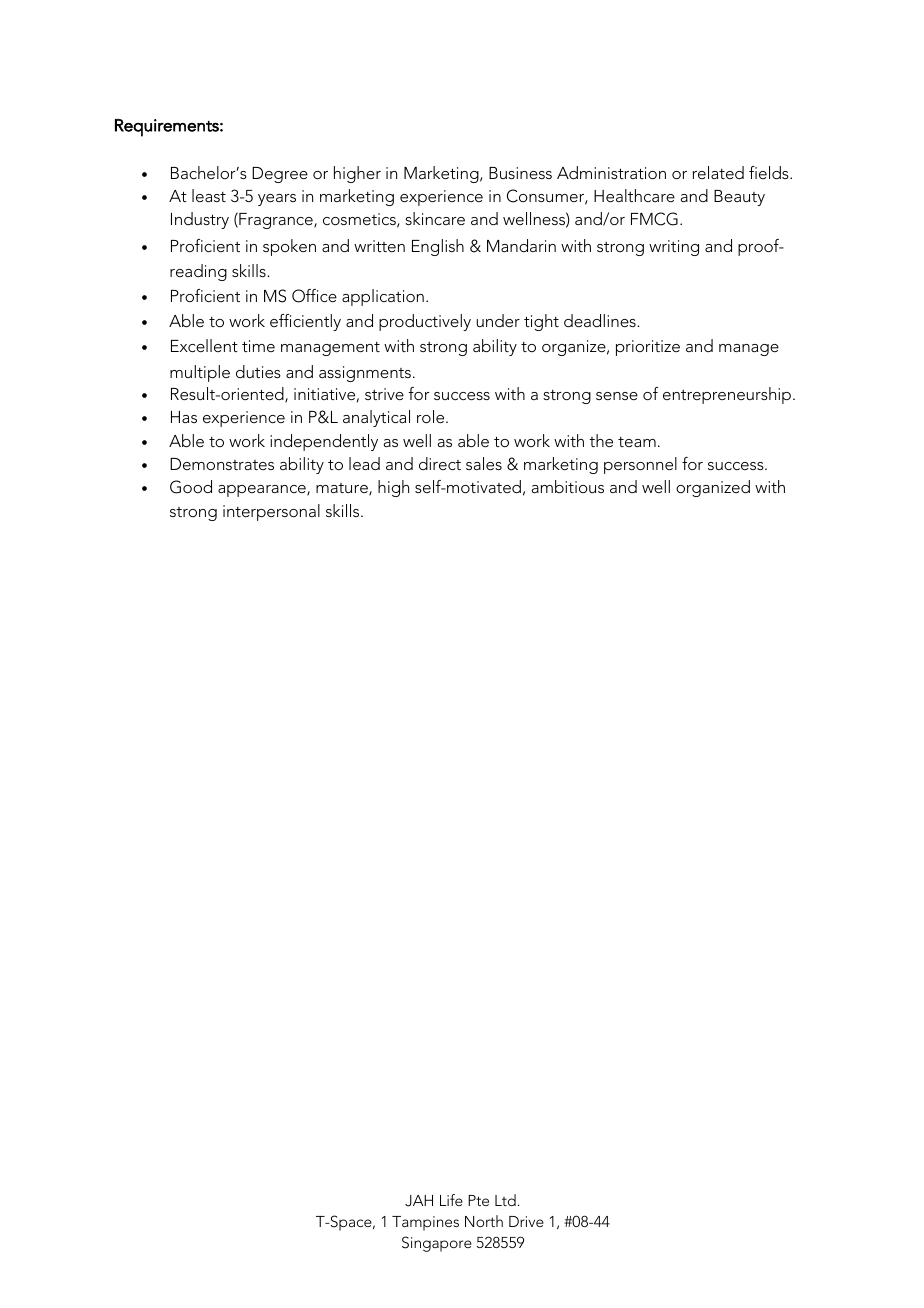  Describe the element at coordinates (718, 172) in the screenshot. I see `related` at that location.
